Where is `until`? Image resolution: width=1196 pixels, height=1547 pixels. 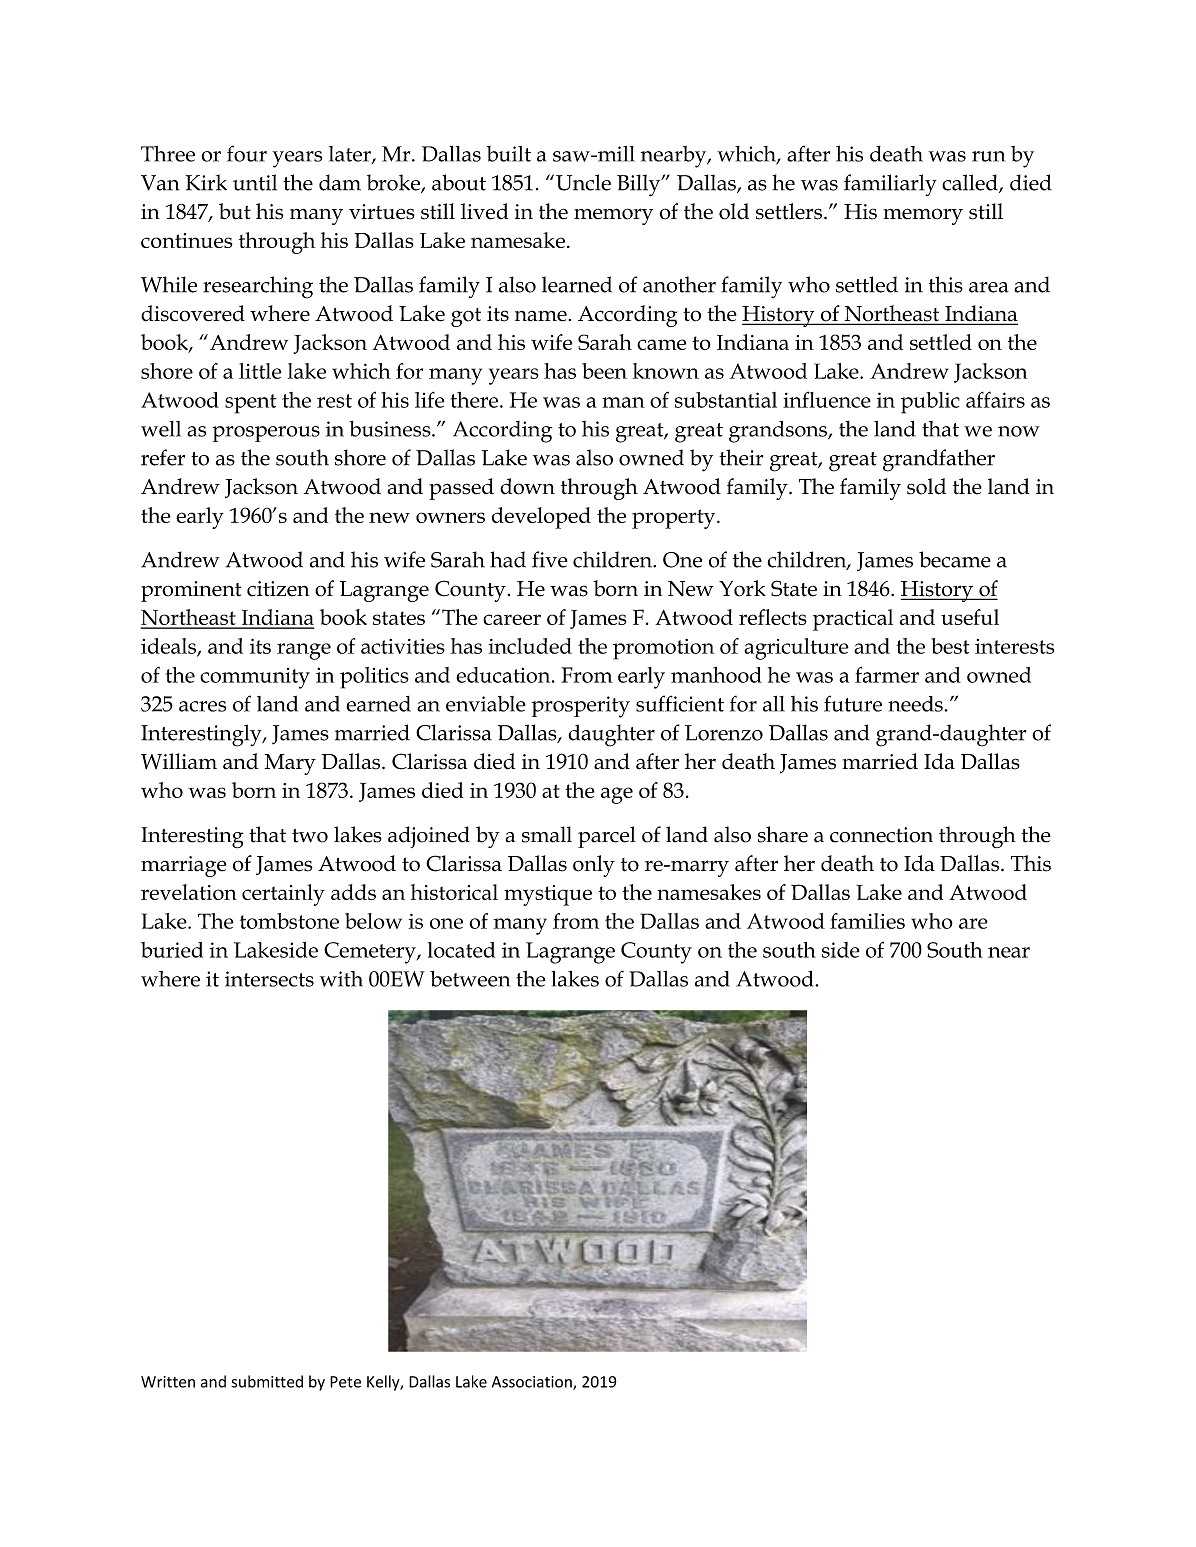 until is located at coordinates (255, 182).
